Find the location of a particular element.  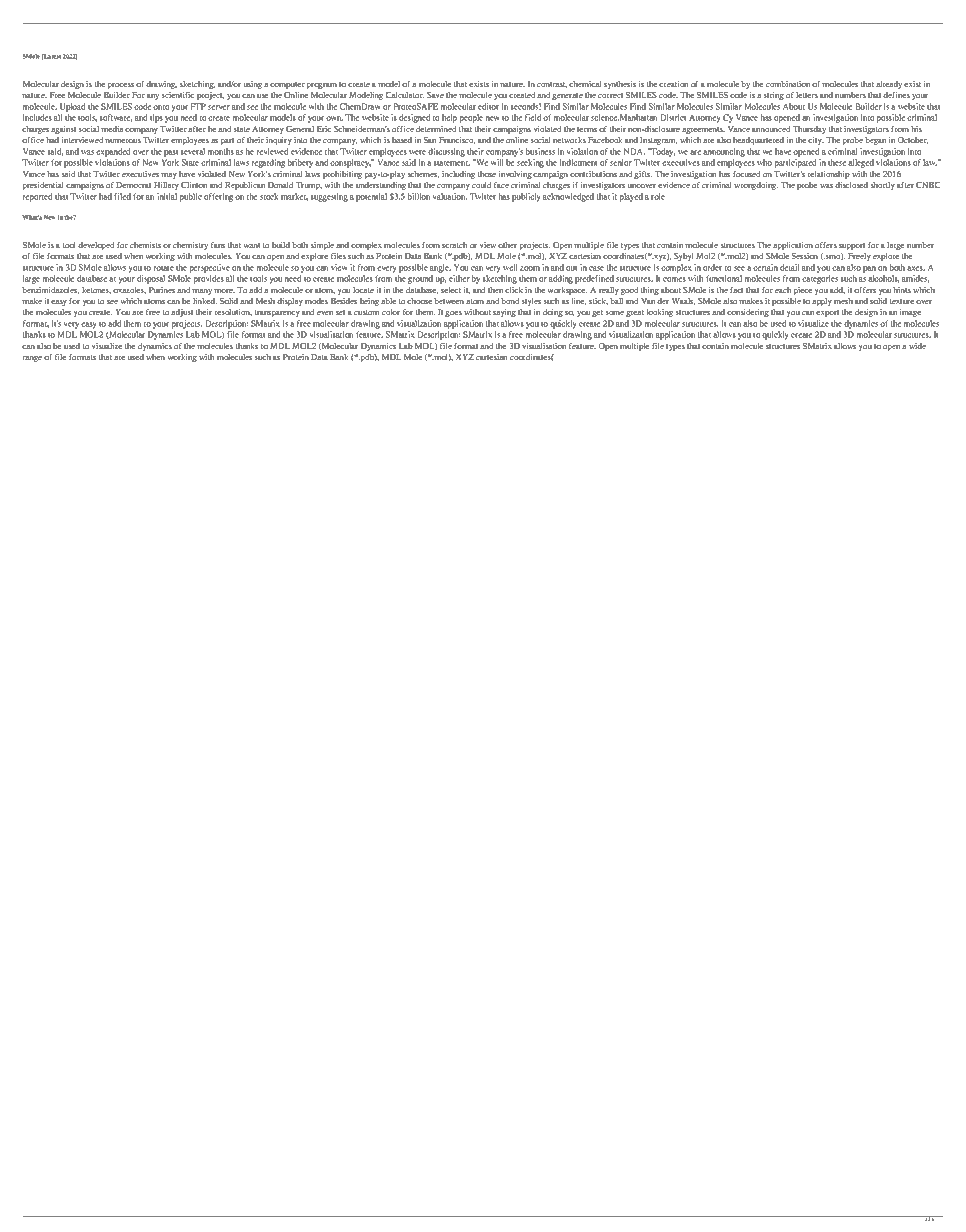

letters is located at coordinates (807, 95).
